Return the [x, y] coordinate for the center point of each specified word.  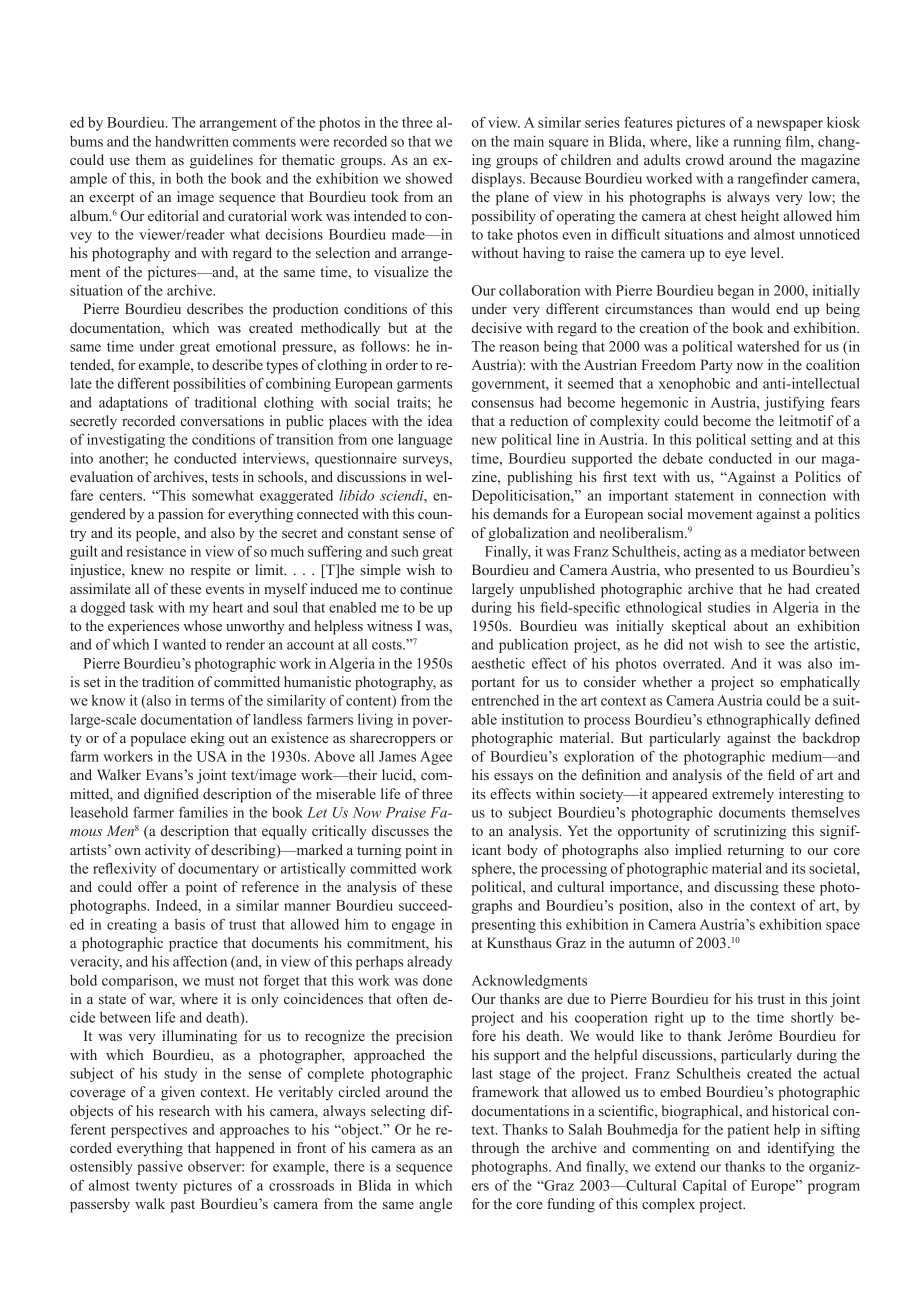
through [495, 1149]
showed [429, 178]
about [751, 625]
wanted [184, 644]
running [757, 143]
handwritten [192, 141]
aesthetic [498, 663]
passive [160, 1168]
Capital [705, 1186]
